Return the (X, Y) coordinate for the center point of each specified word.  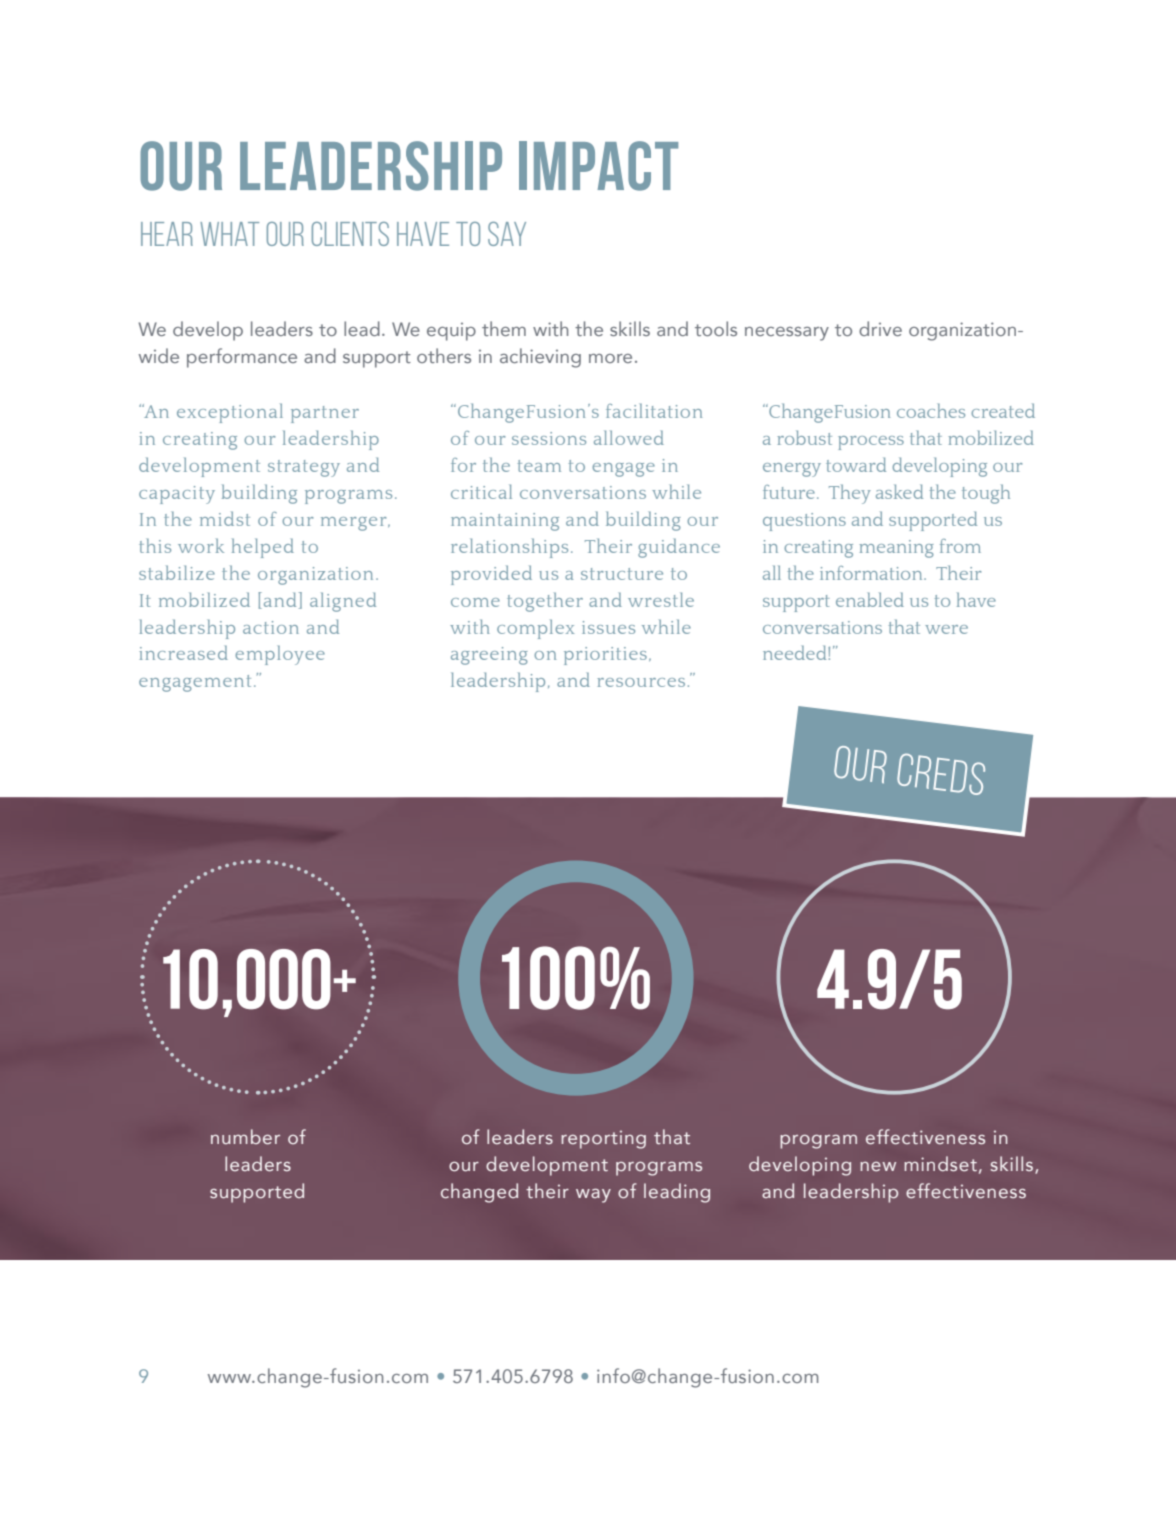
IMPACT (598, 166)
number (245, 1136)
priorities (605, 656)
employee (280, 655)
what (229, 234)
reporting (603, 1139)
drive (880, 328)
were (946, 629)
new (878, 1166)
